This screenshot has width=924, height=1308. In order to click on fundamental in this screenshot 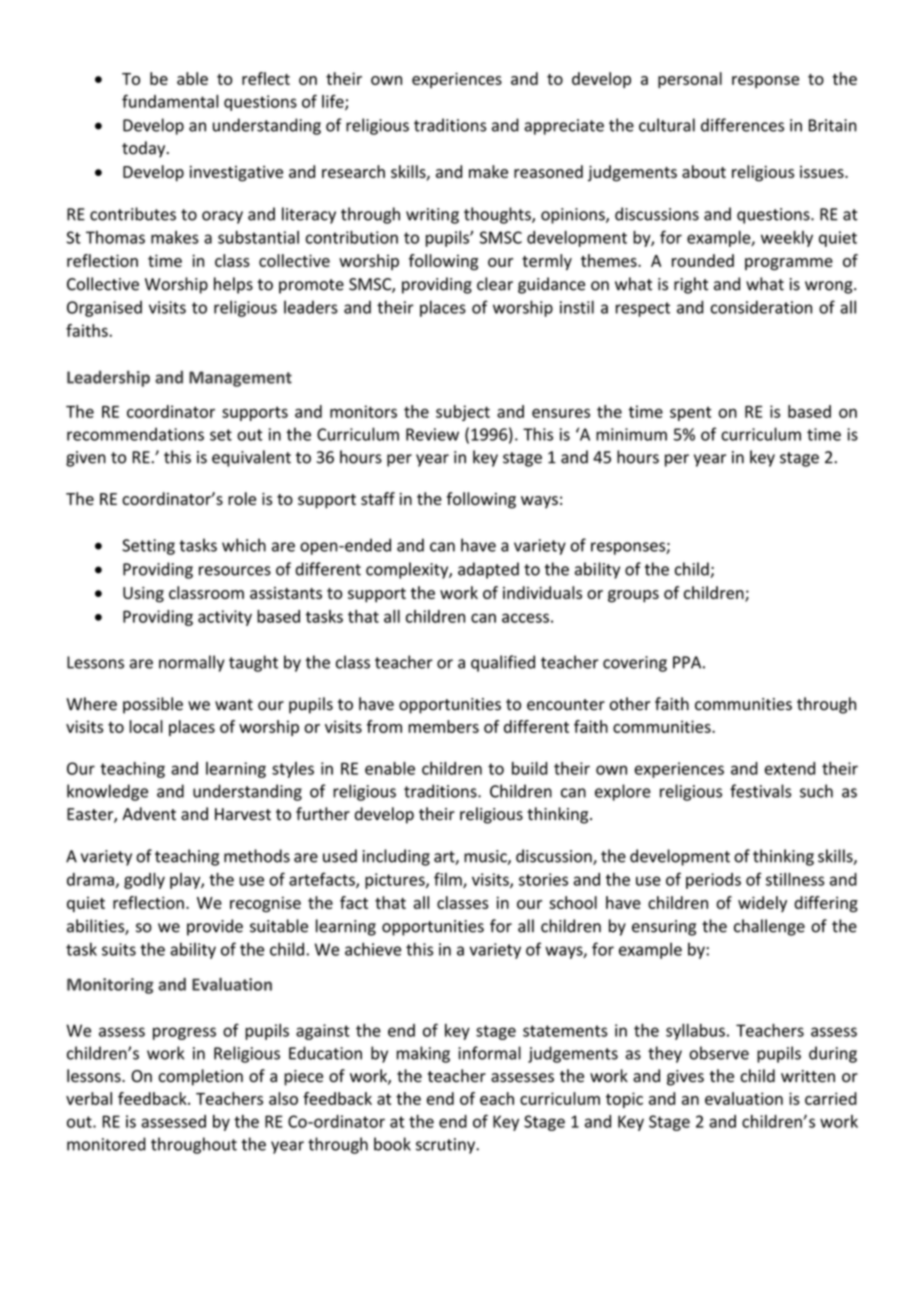, I will do `click(170, 101)`.
